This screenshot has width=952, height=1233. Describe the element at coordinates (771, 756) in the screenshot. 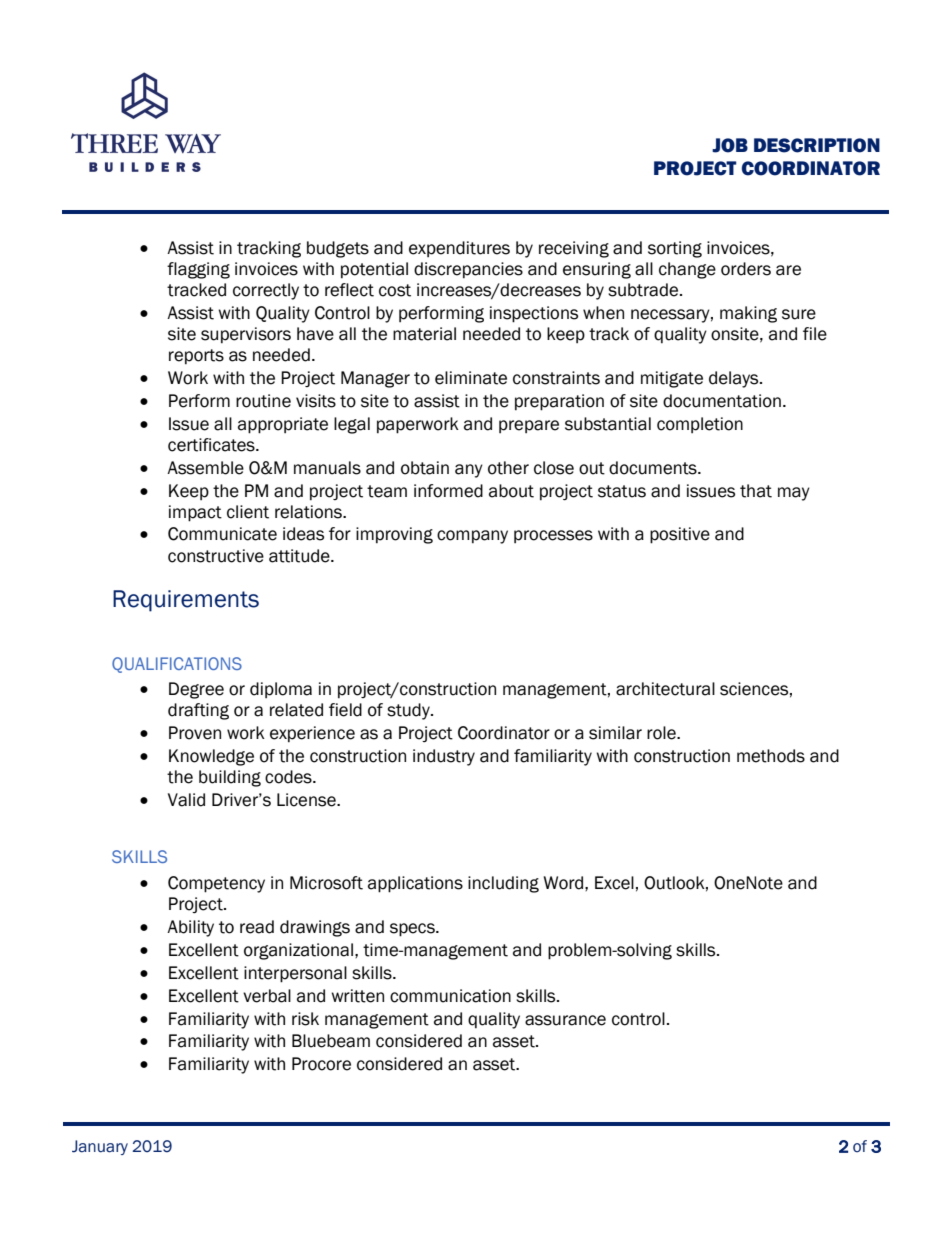

I see `methods` at that location.
